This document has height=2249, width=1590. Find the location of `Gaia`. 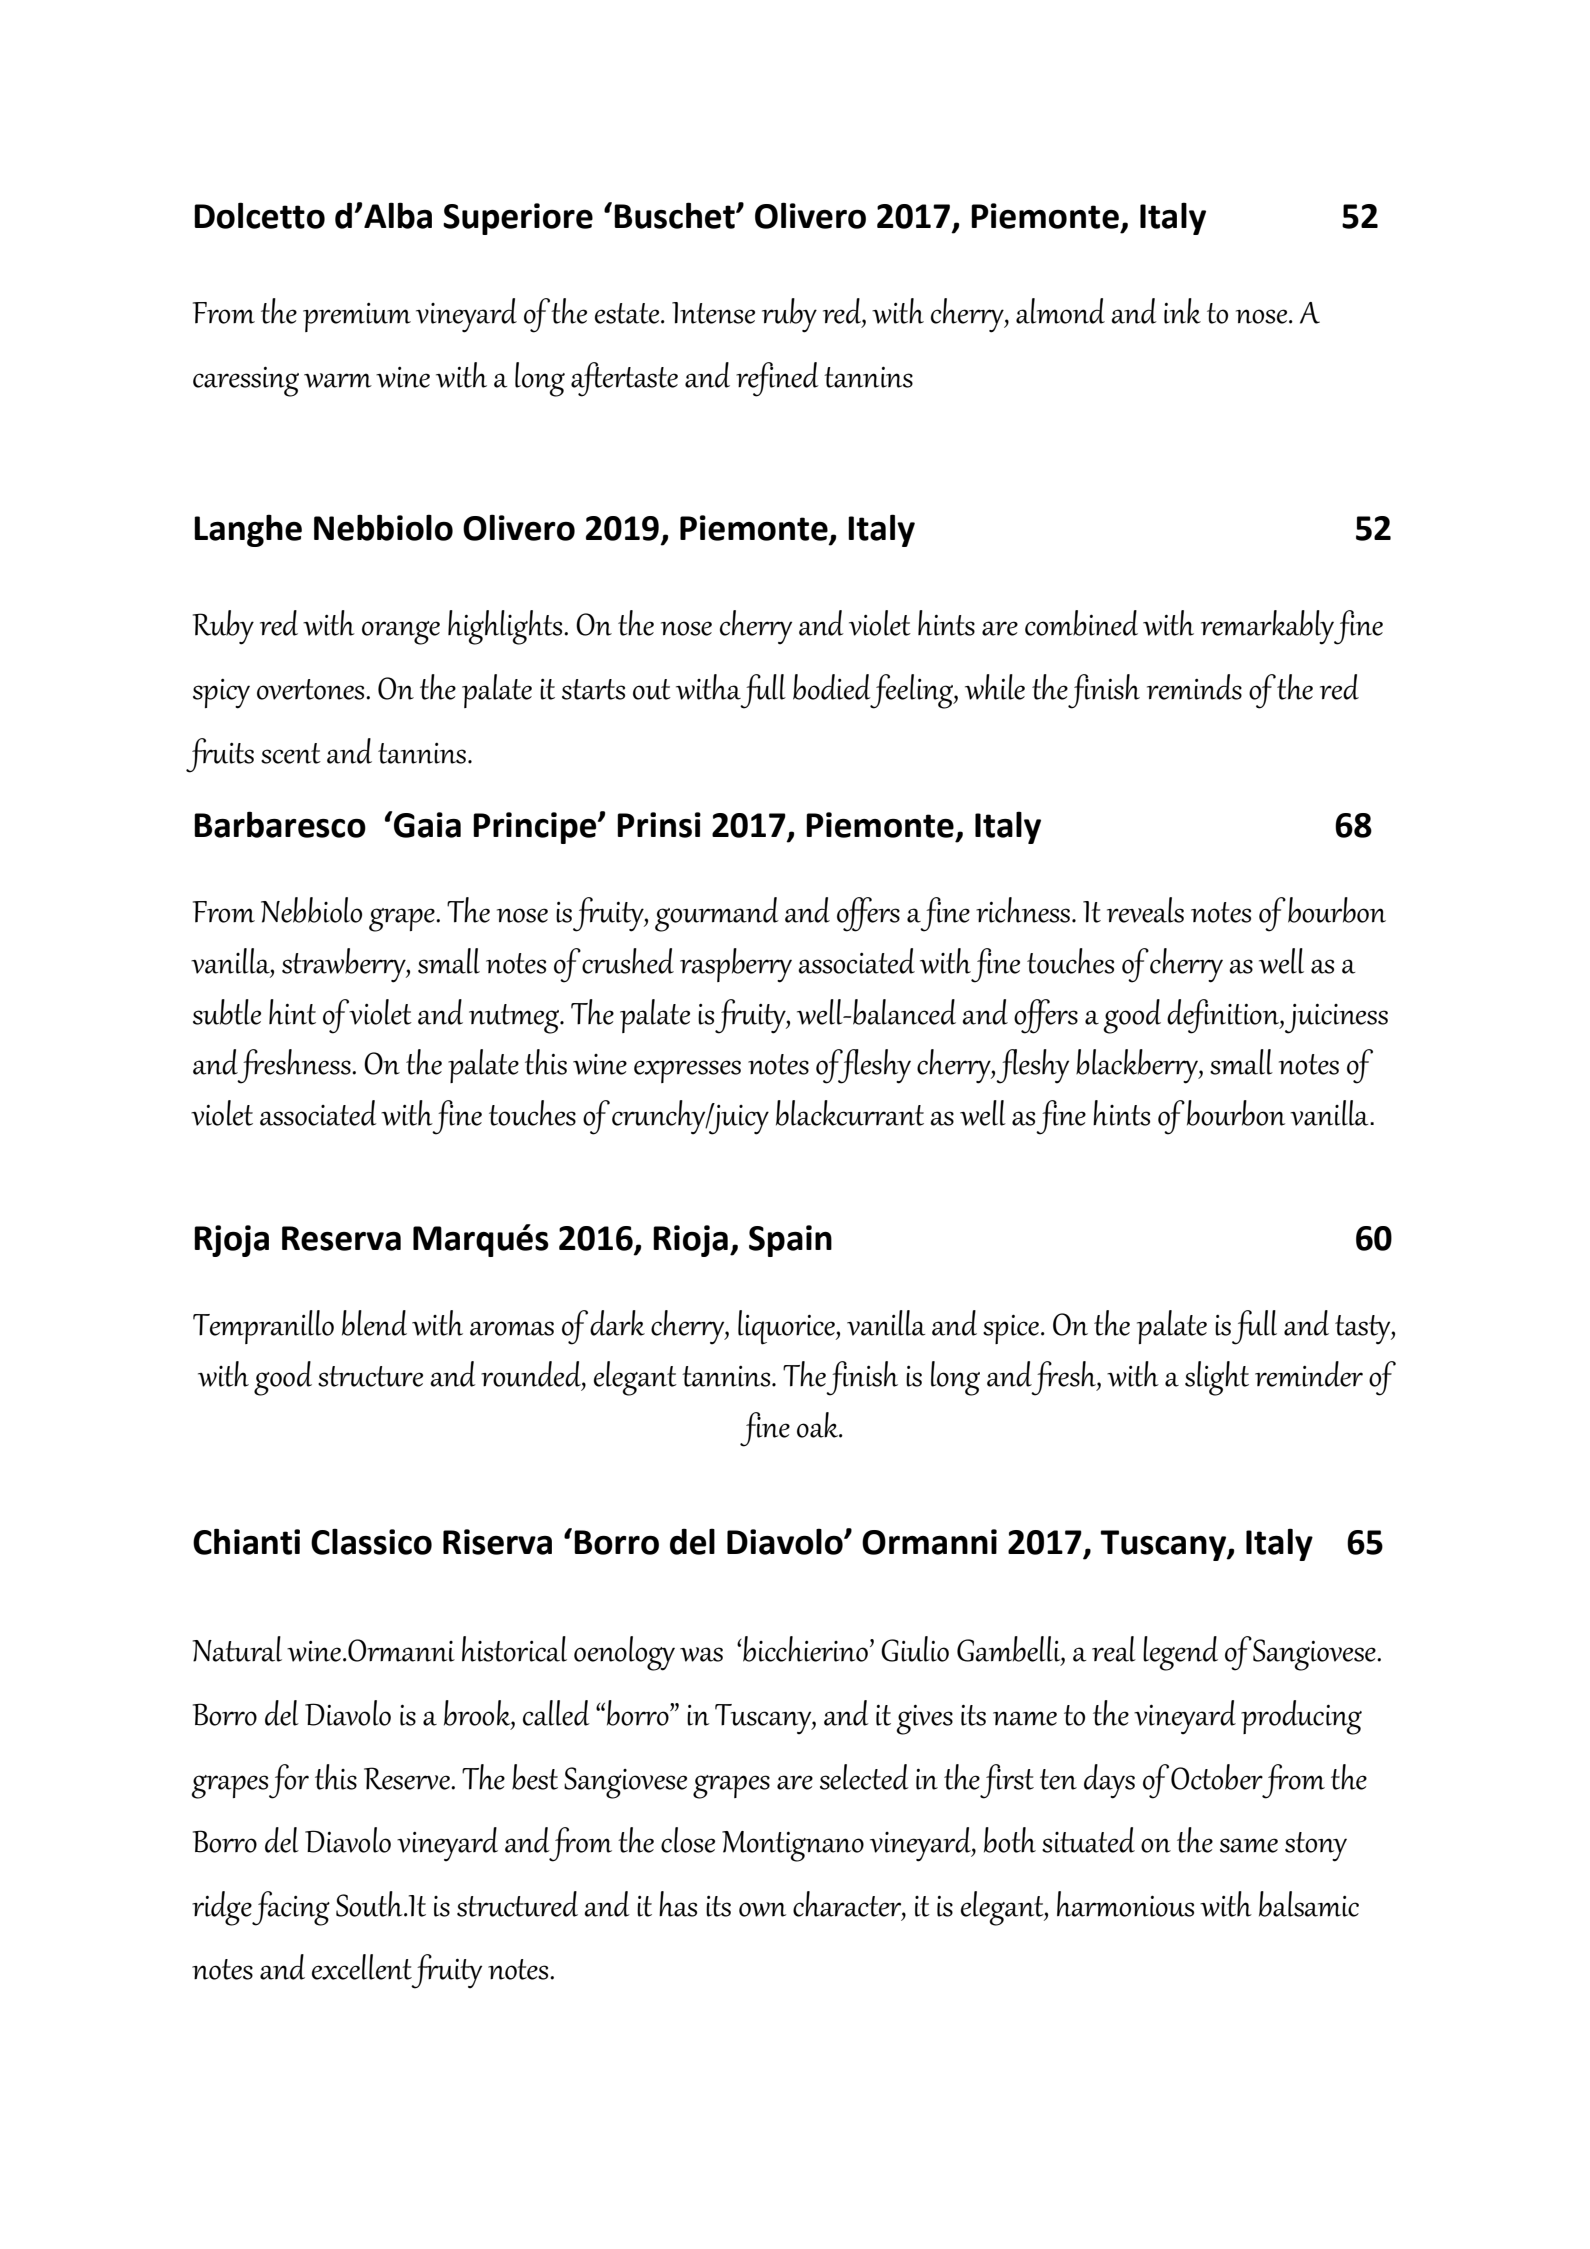

Gaia is located at coordinates (427, 825).
